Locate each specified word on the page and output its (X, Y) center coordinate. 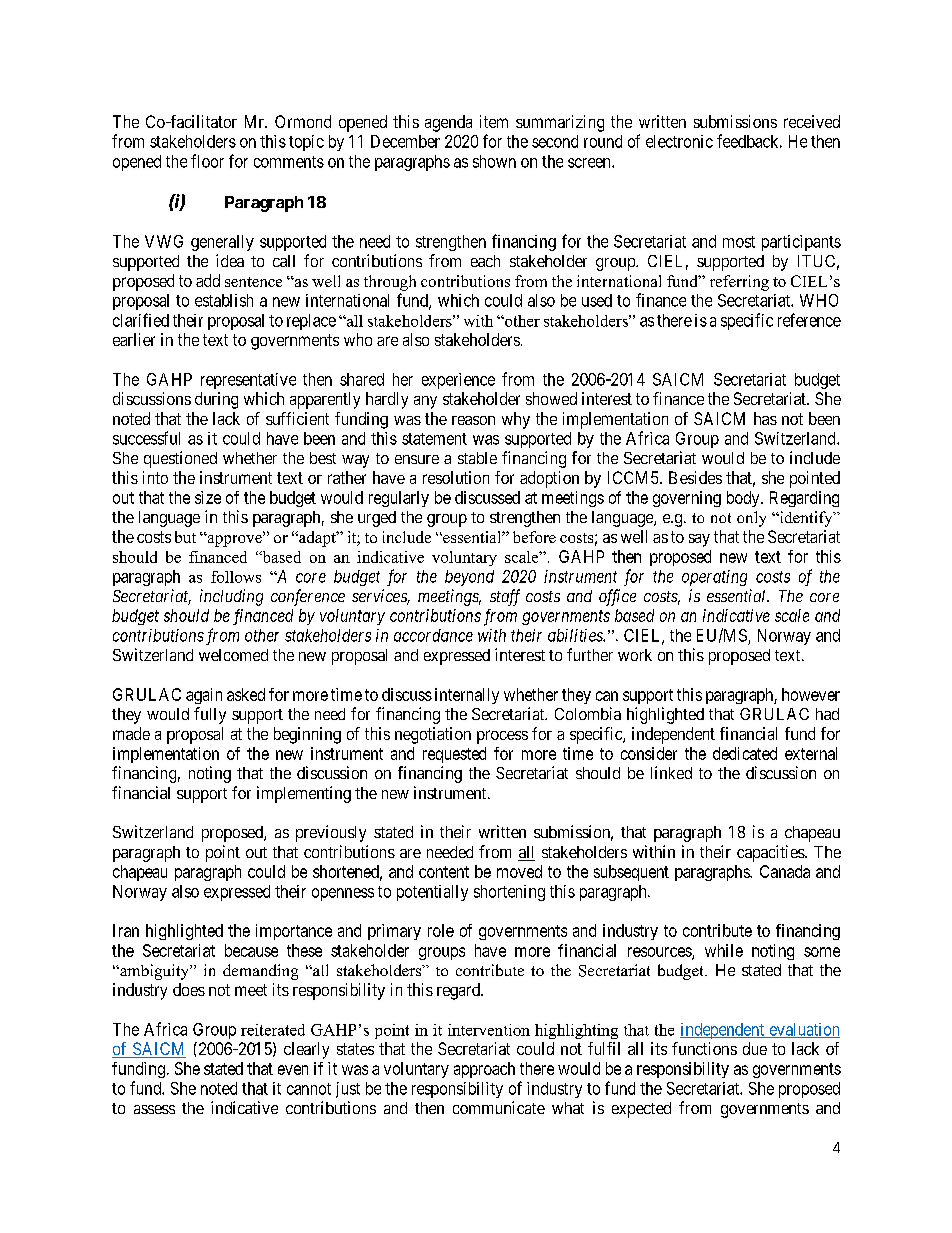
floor (207, 161)
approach (484, 1070)
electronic (679, 141)
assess (154, 1109)
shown (494, 161)
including (231, 597)
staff (505, 597)
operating (714, 578)
